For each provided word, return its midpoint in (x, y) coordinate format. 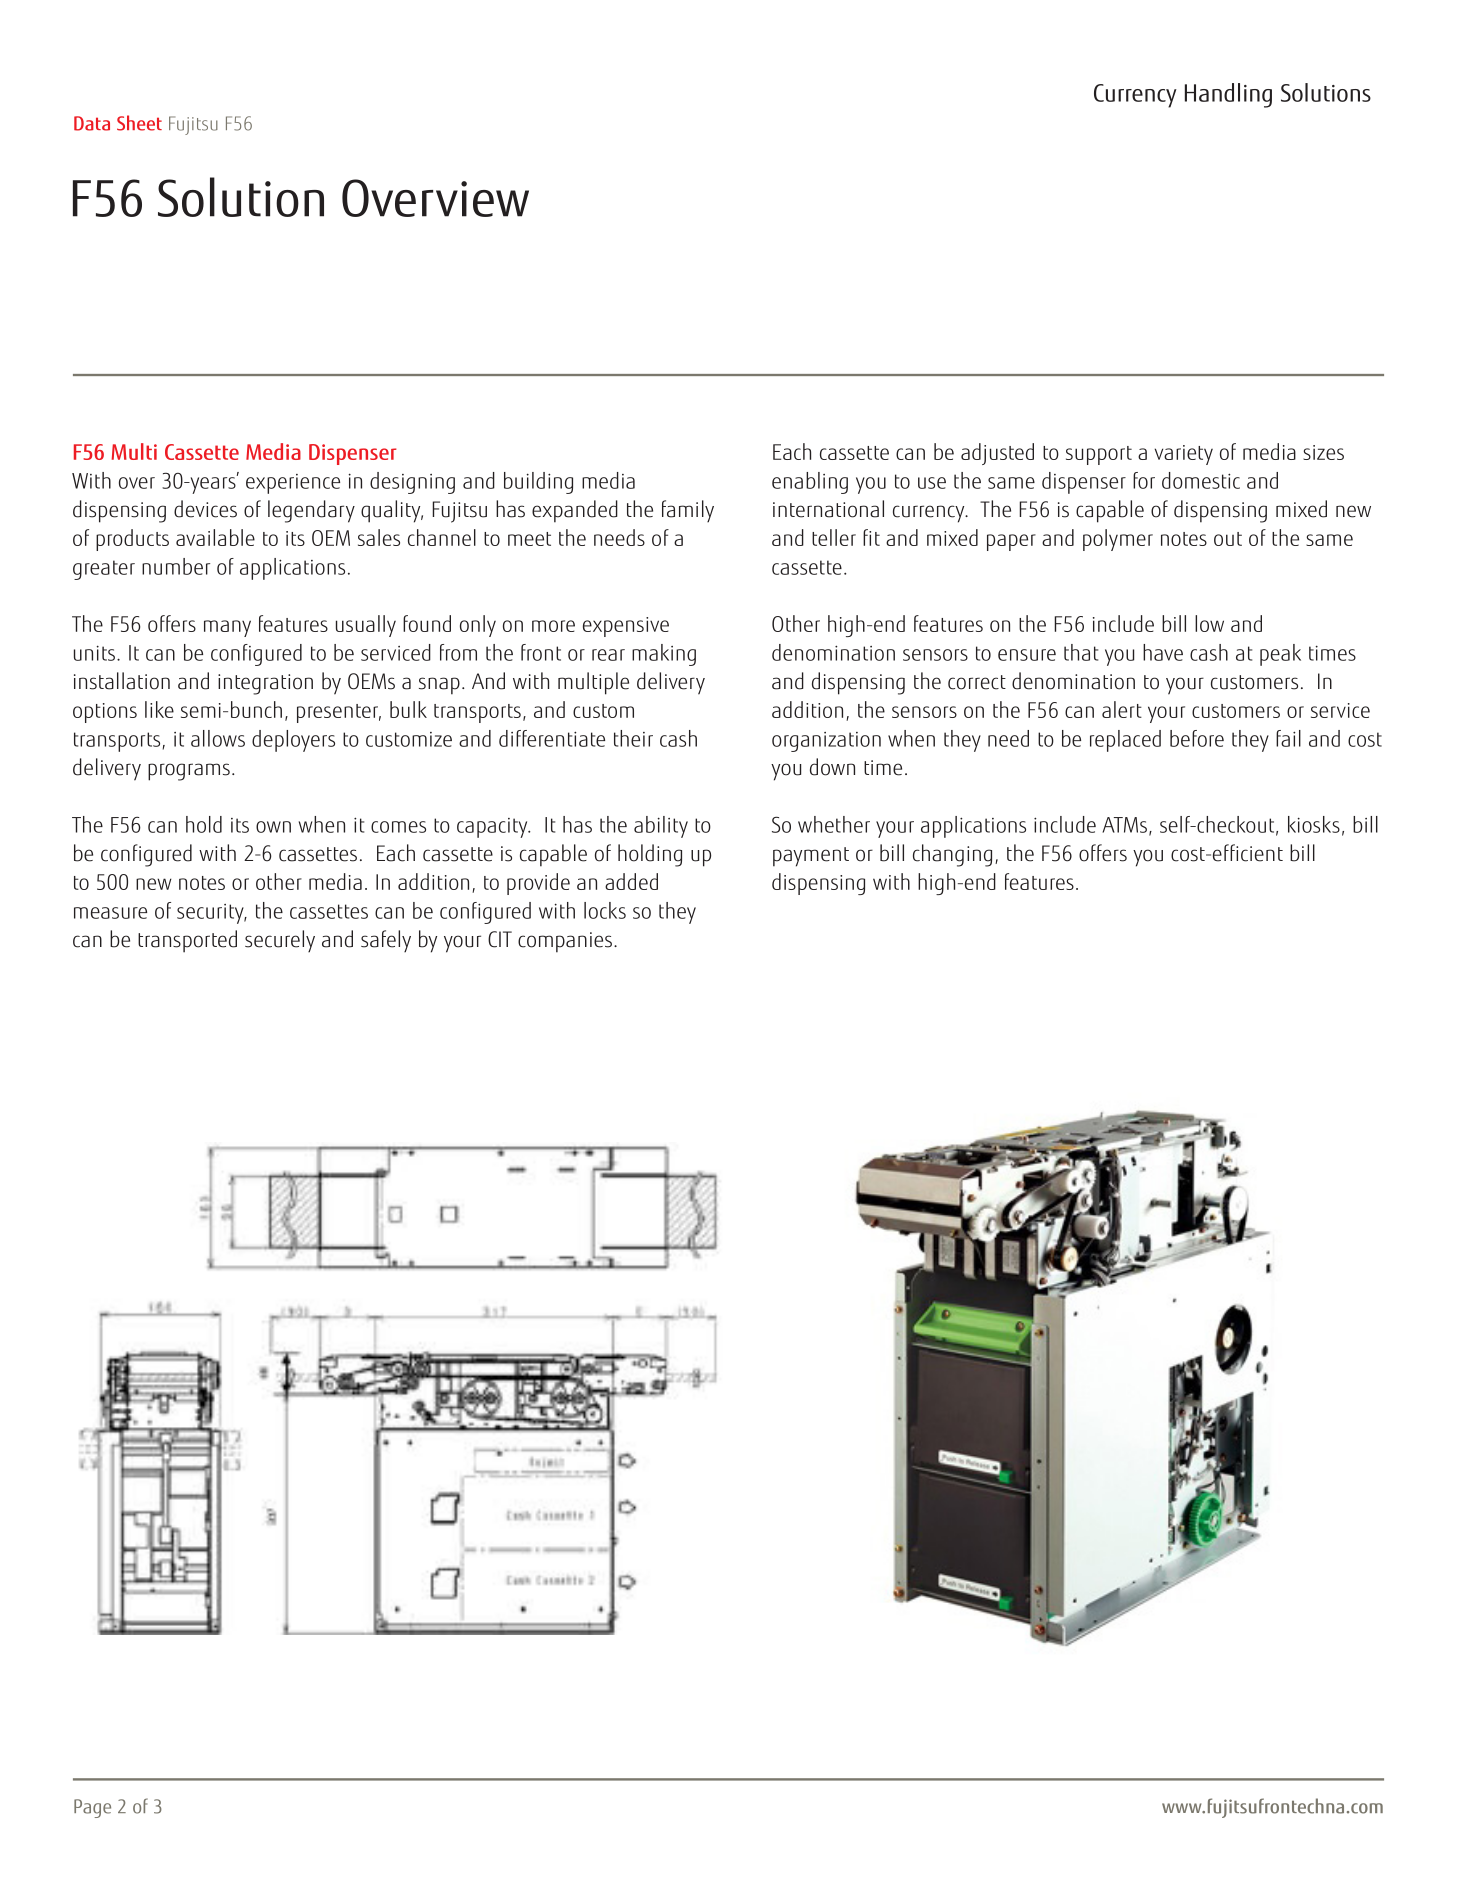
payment (811, 857)
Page (92, 1808)
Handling (1228, 95)
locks (605, 910)
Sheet (139, 123)
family (688, 511)
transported (187, 941)
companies (565, 942)
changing (952, 855)
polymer (1118, 540)
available (215, 537)
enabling (810, 483)
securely (280, 941)
